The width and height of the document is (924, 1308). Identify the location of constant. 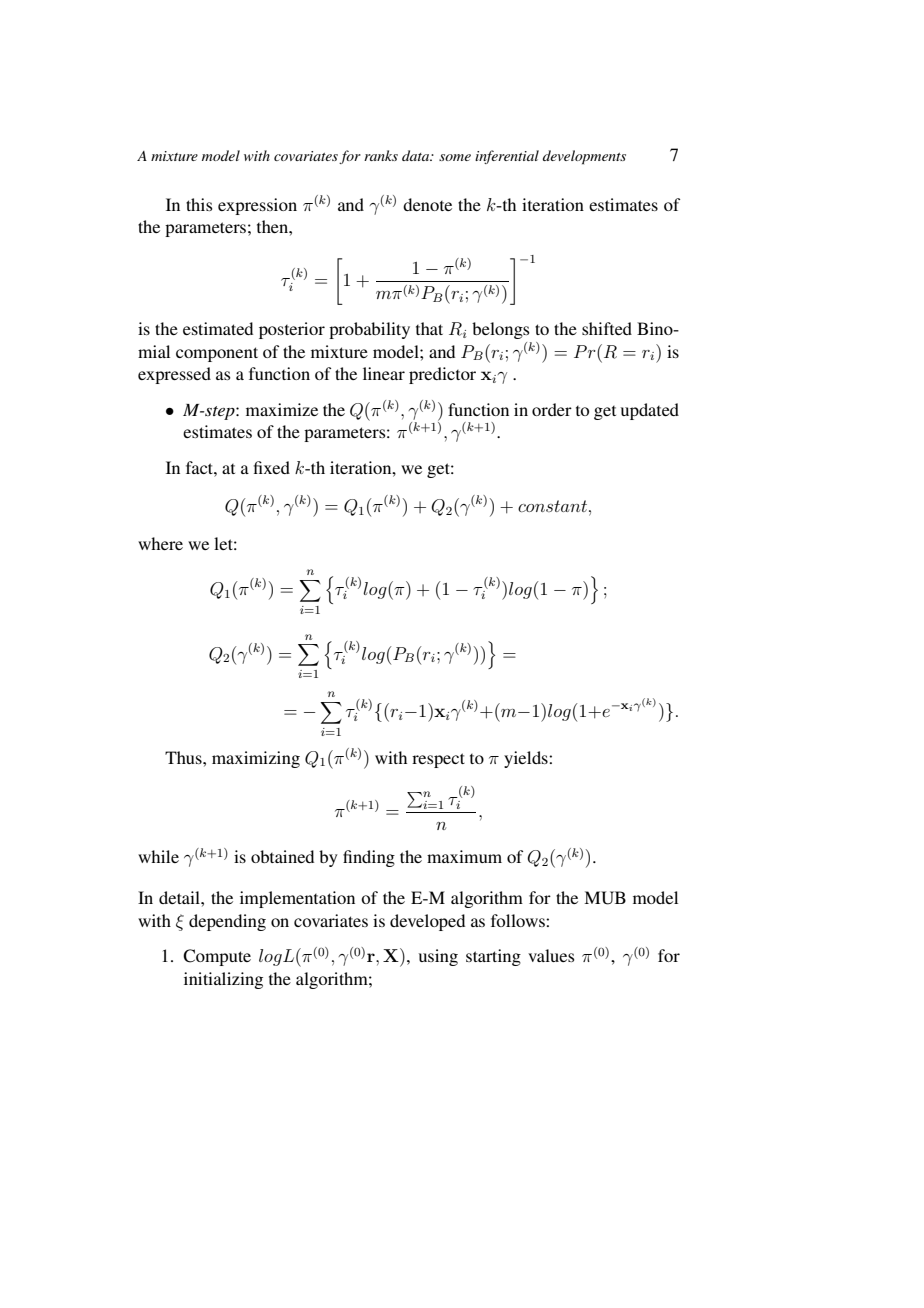
(552, 506).
